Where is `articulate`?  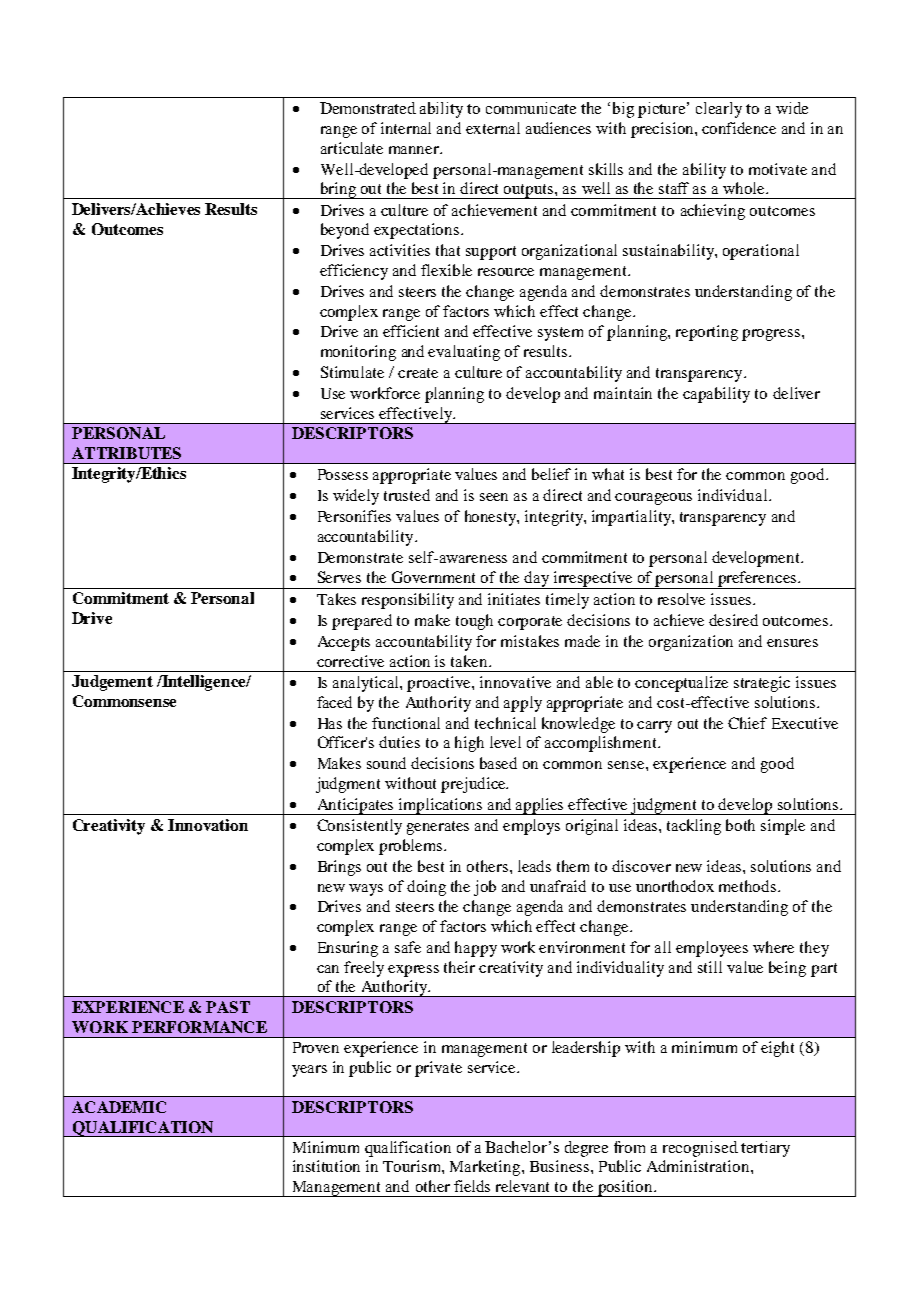 articulate is located at coordinates (352, 148).
